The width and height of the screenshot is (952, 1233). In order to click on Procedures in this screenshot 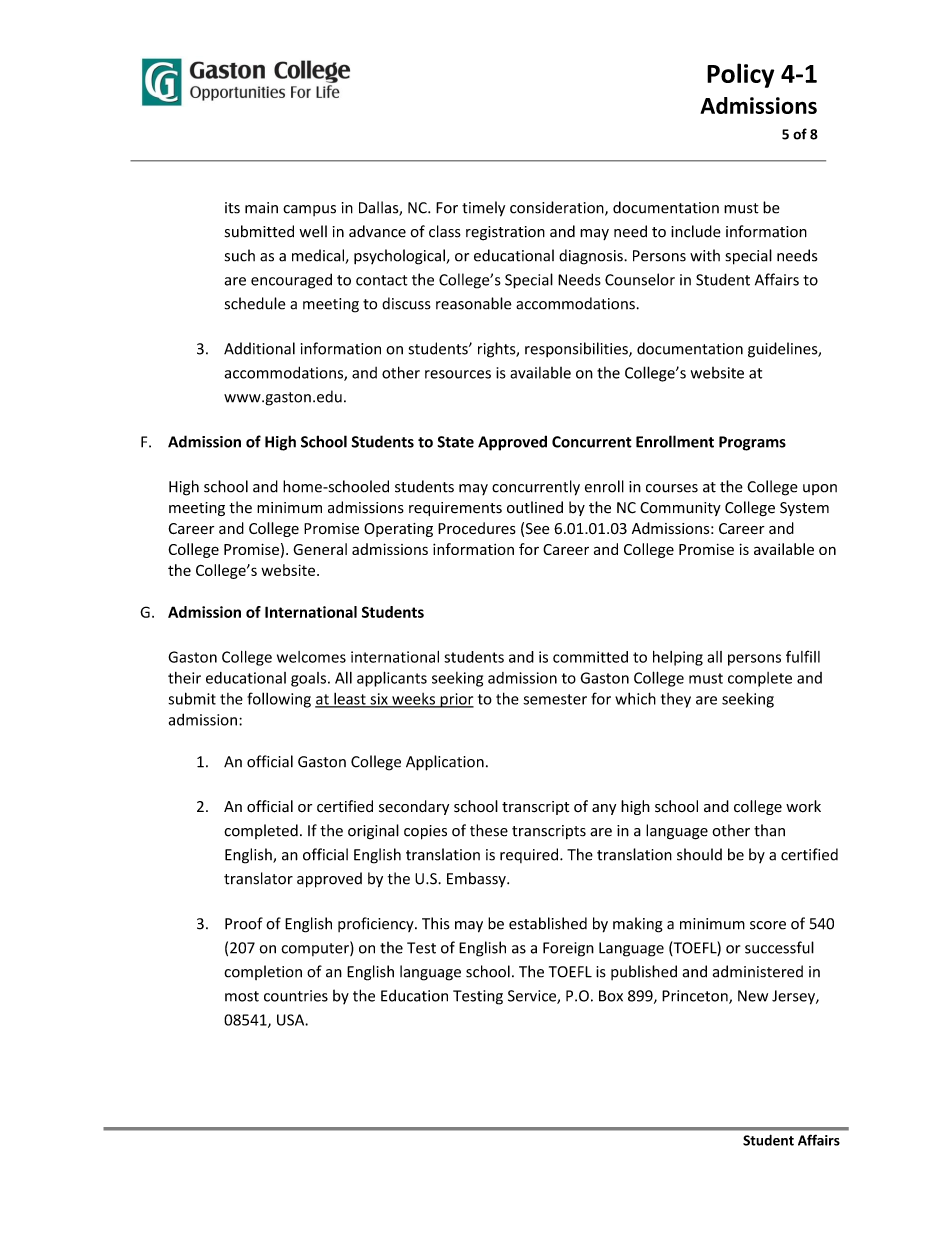, I will do `click(477, 528)`.
